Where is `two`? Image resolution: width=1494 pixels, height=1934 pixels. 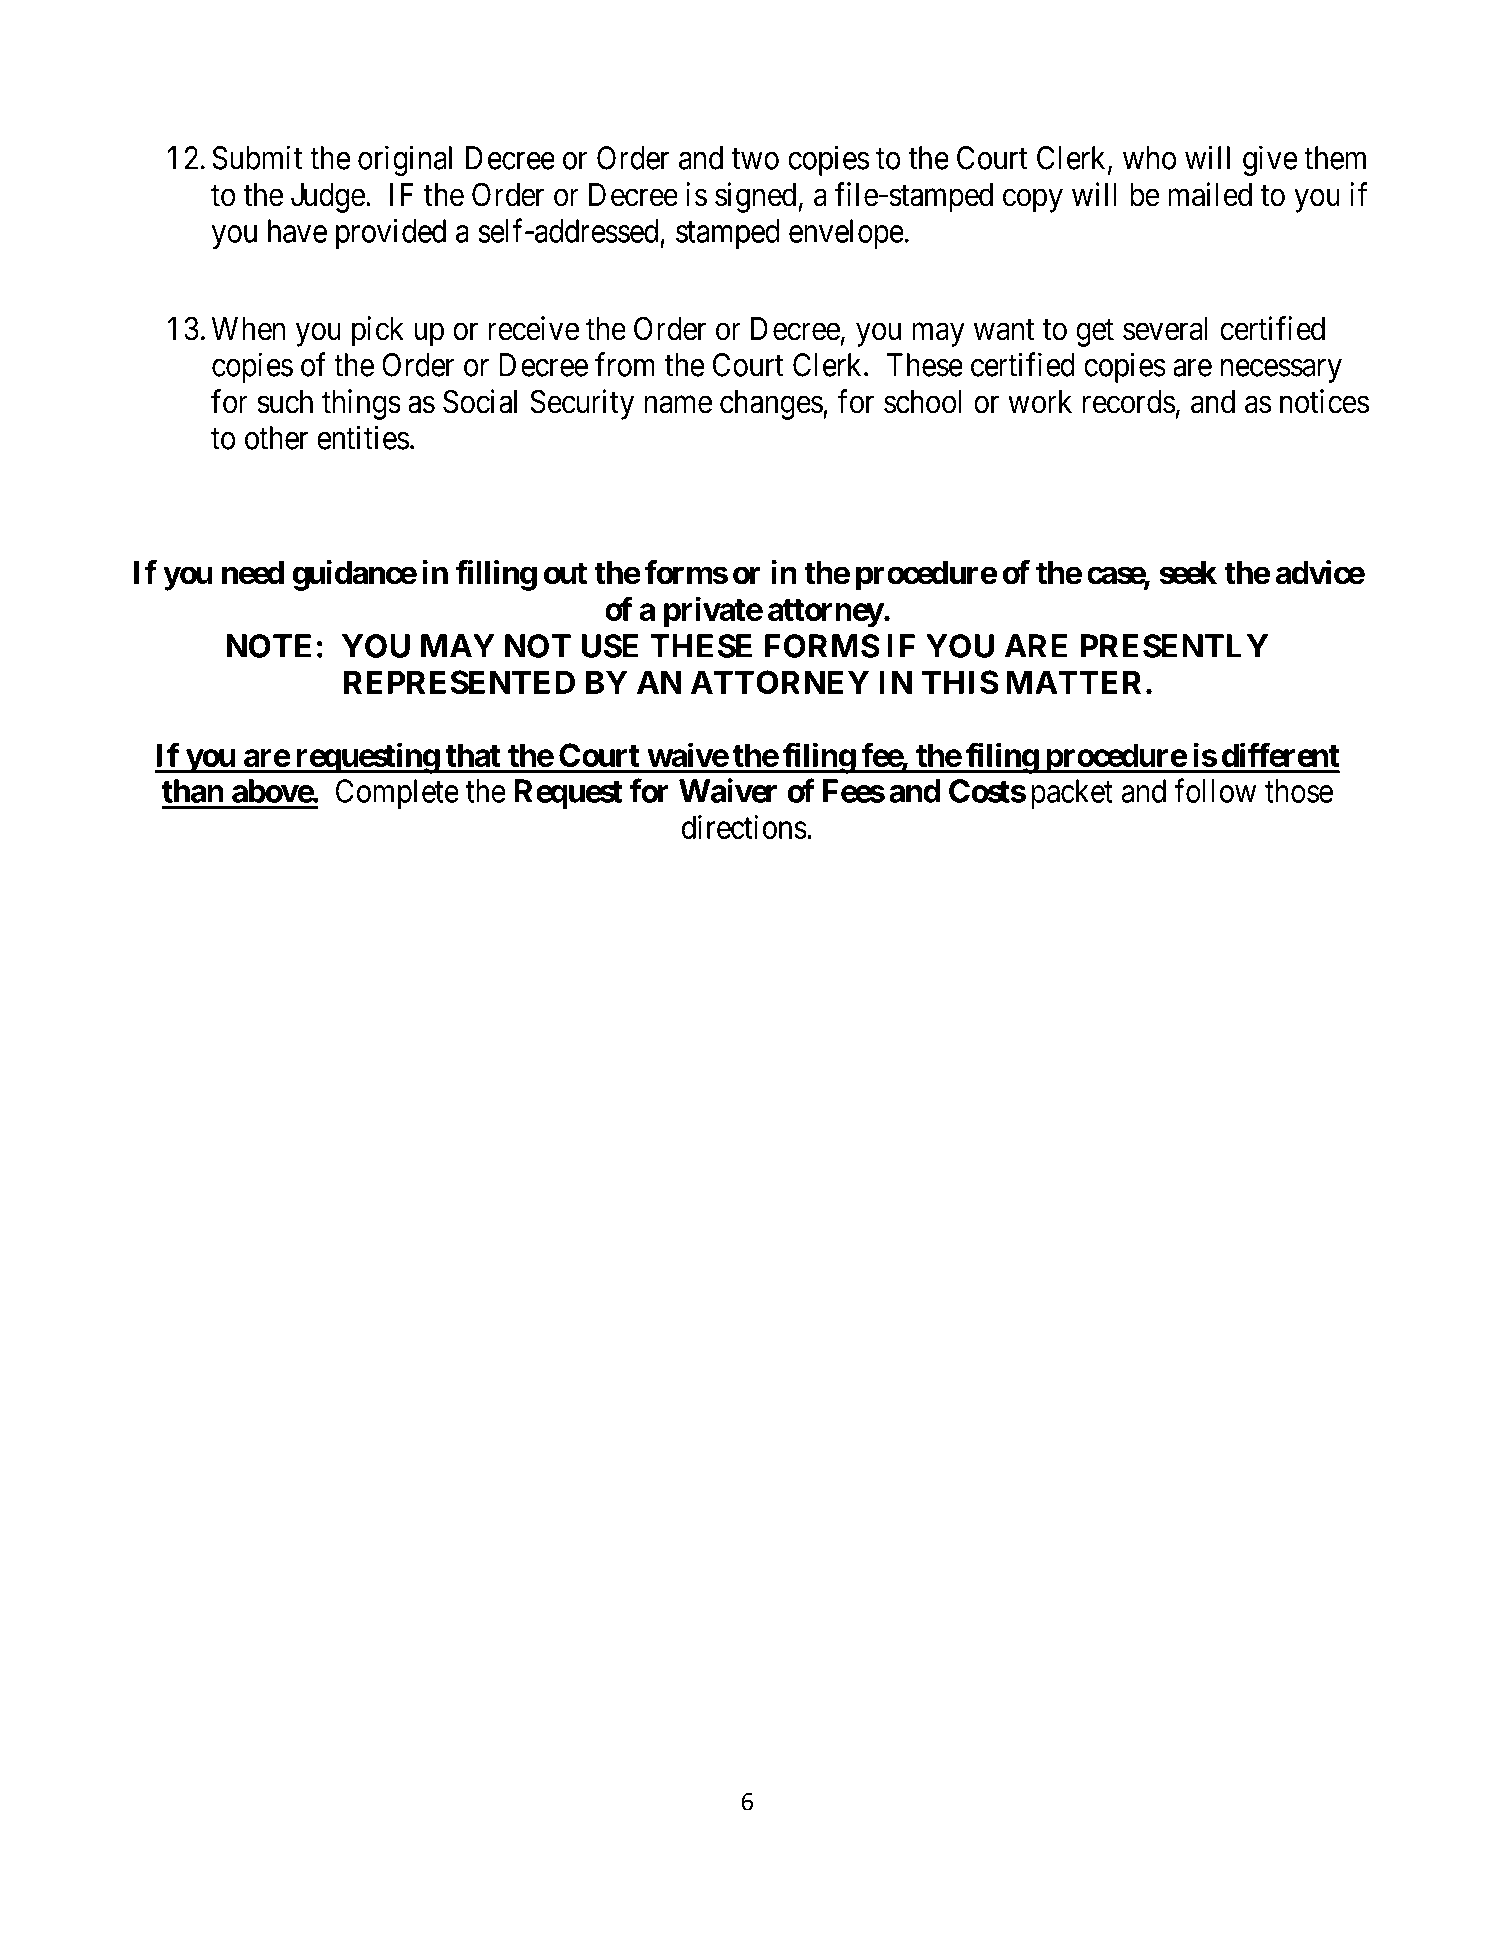 two is located at coordinates (755, 159).
